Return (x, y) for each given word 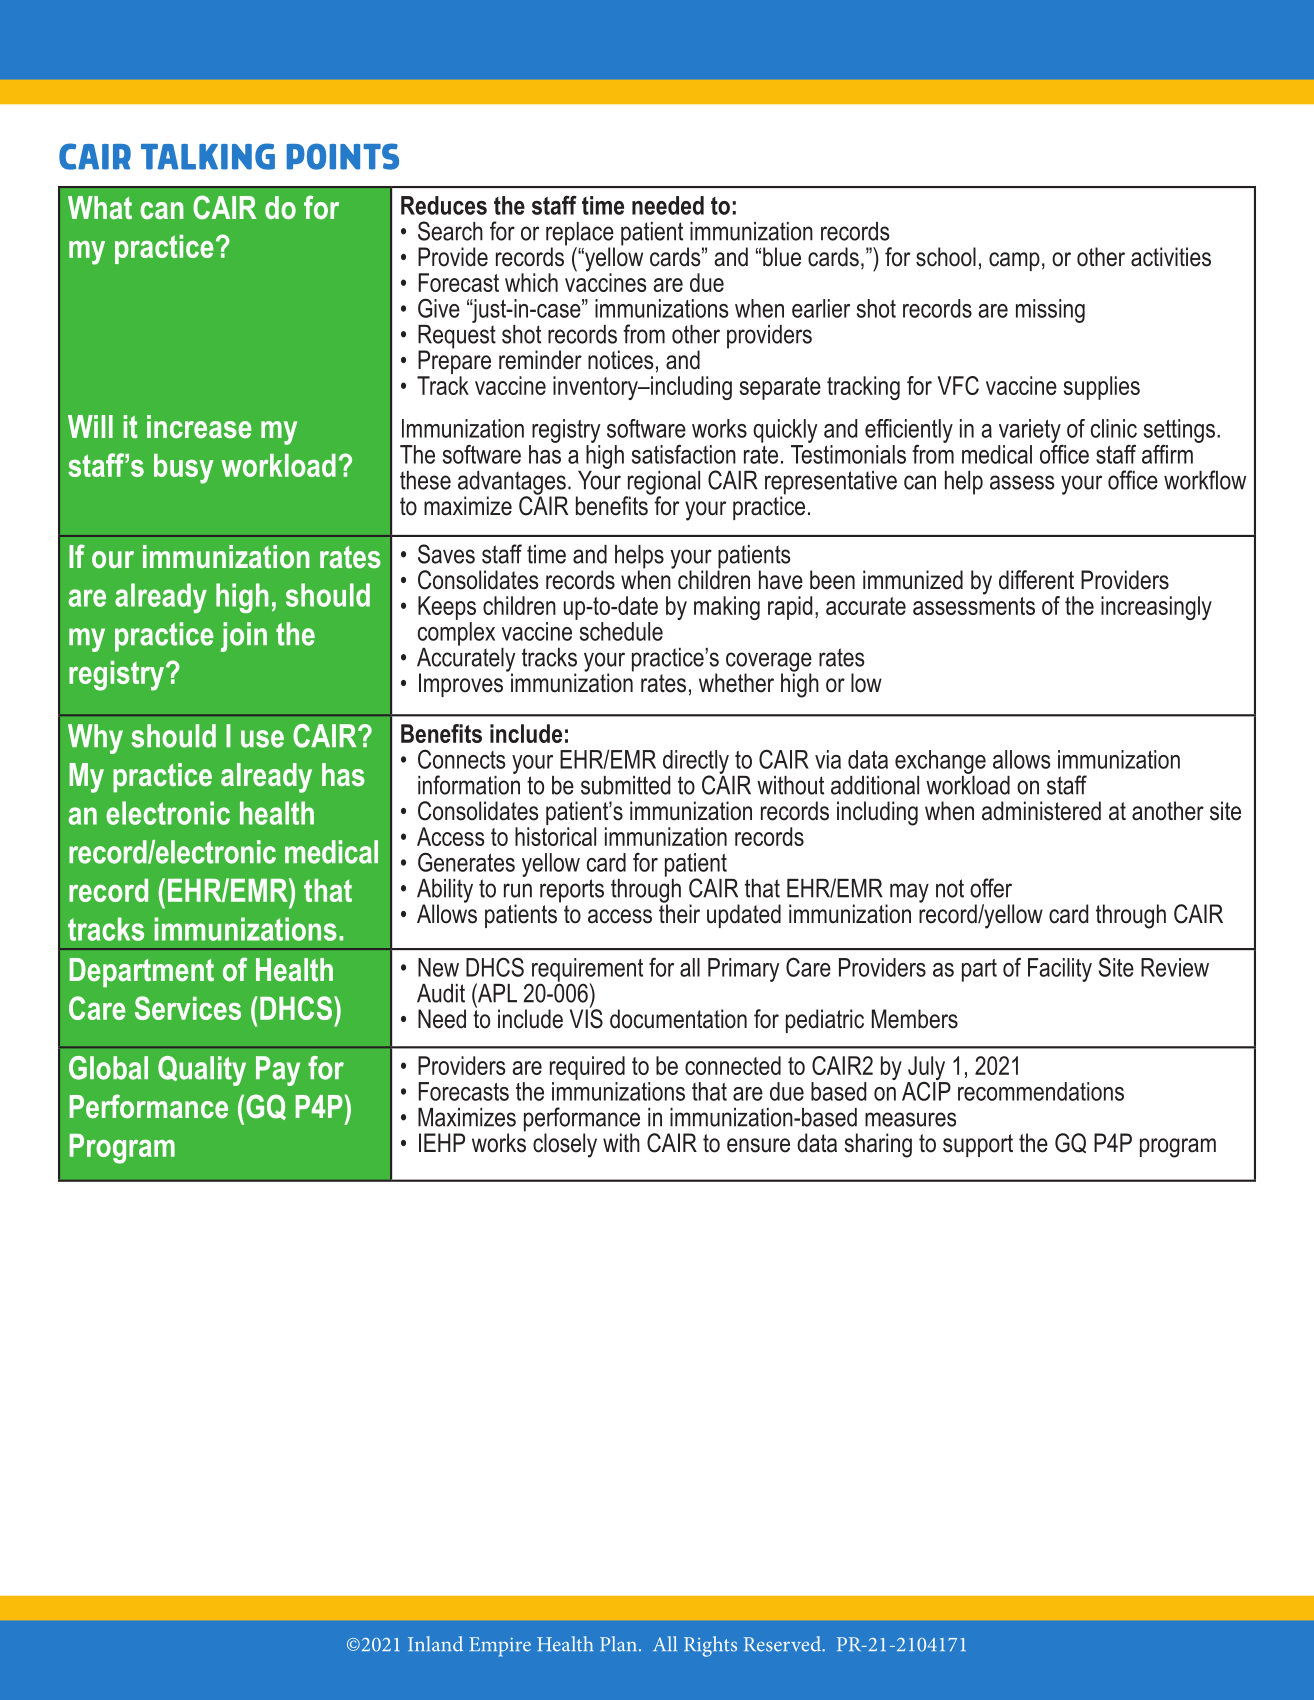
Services (188, 1008)
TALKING (208, 156)
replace (580, 235)
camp (1014, 261)
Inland (435, 1644)
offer (991, 888)
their (679, 913)
